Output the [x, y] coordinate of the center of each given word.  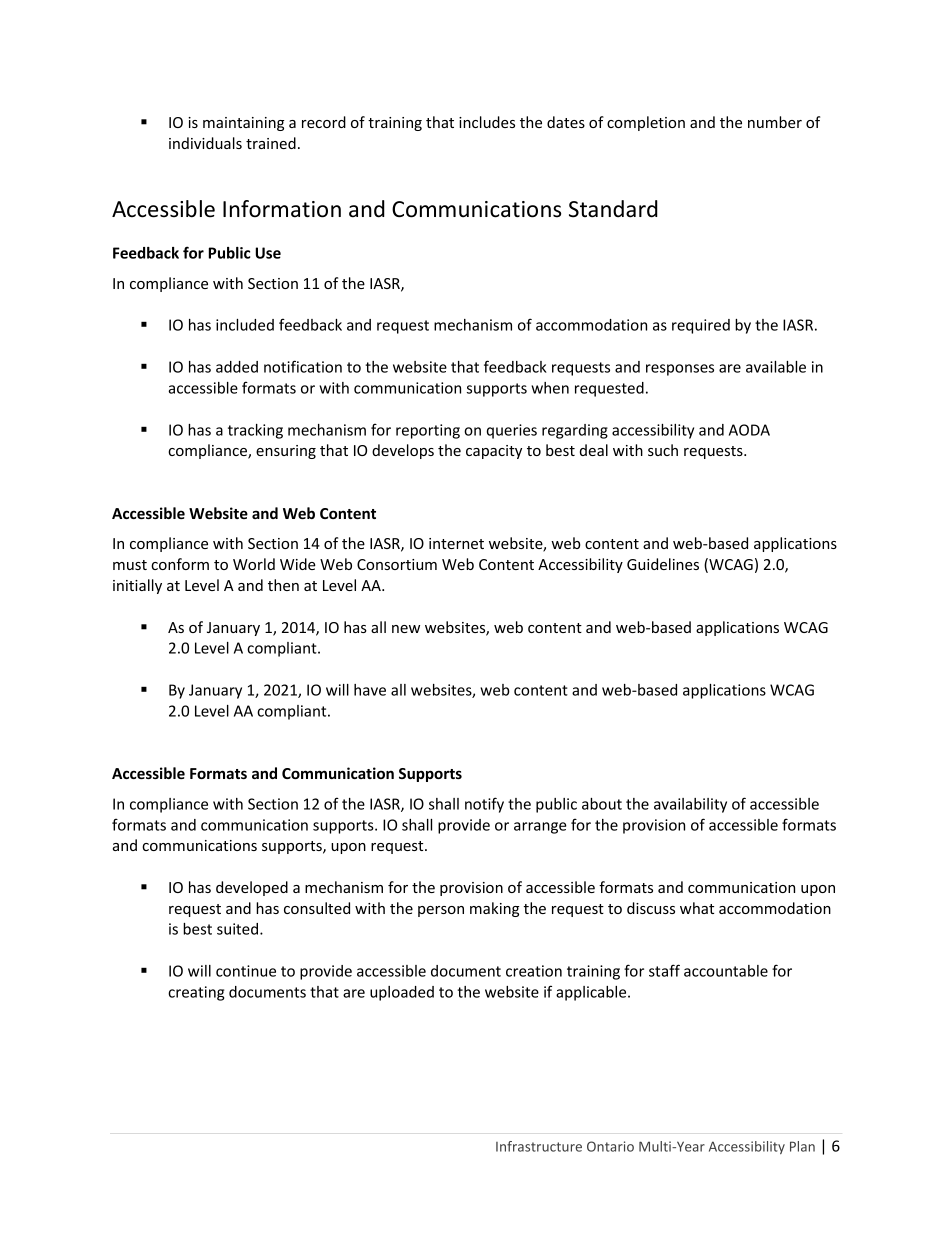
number [775, 122]
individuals [205, 143]
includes [487, 122]
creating [196, 993]
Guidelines [663, 564]
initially [137, 586]
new [406, 629]
